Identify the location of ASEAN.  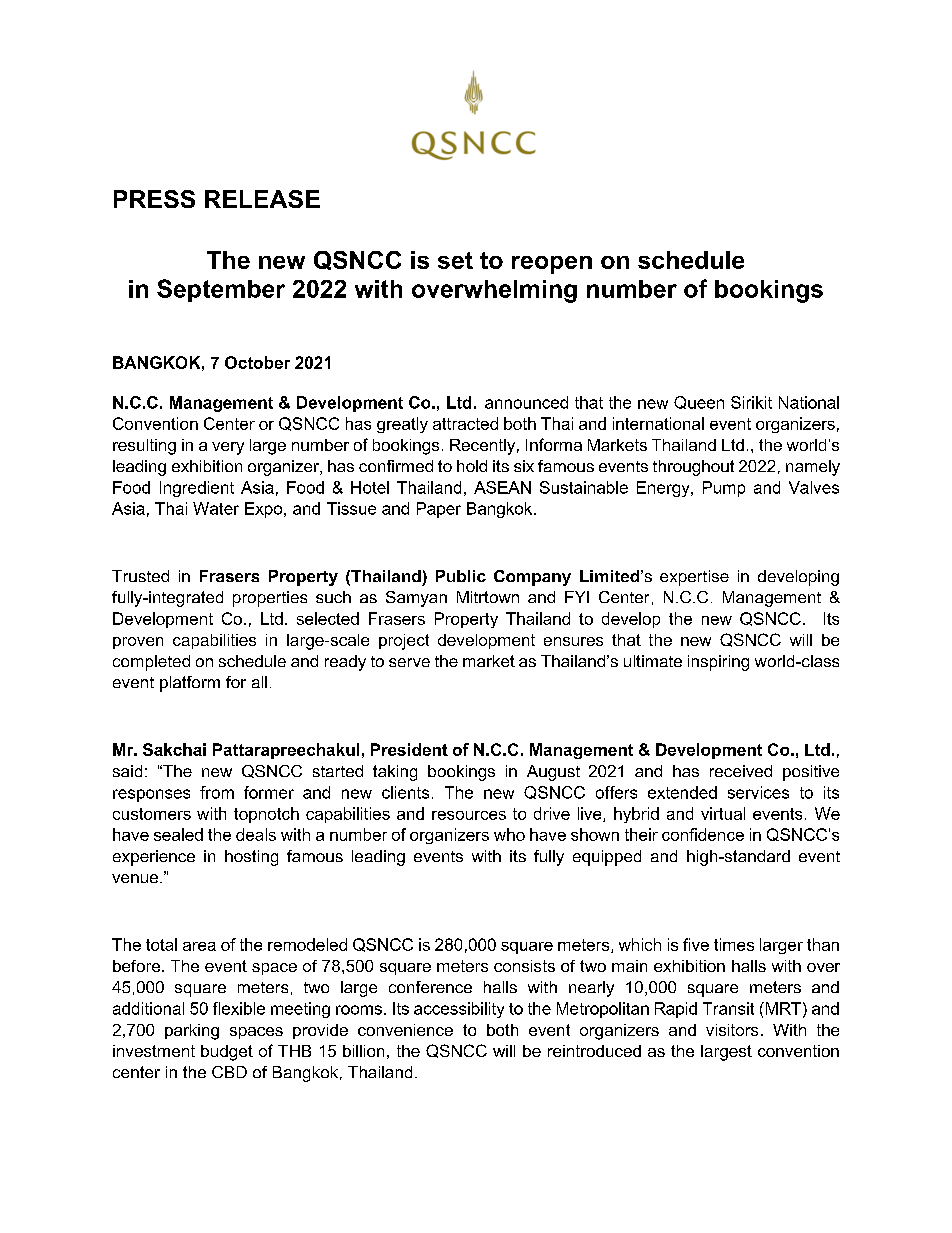
(502, 487).
